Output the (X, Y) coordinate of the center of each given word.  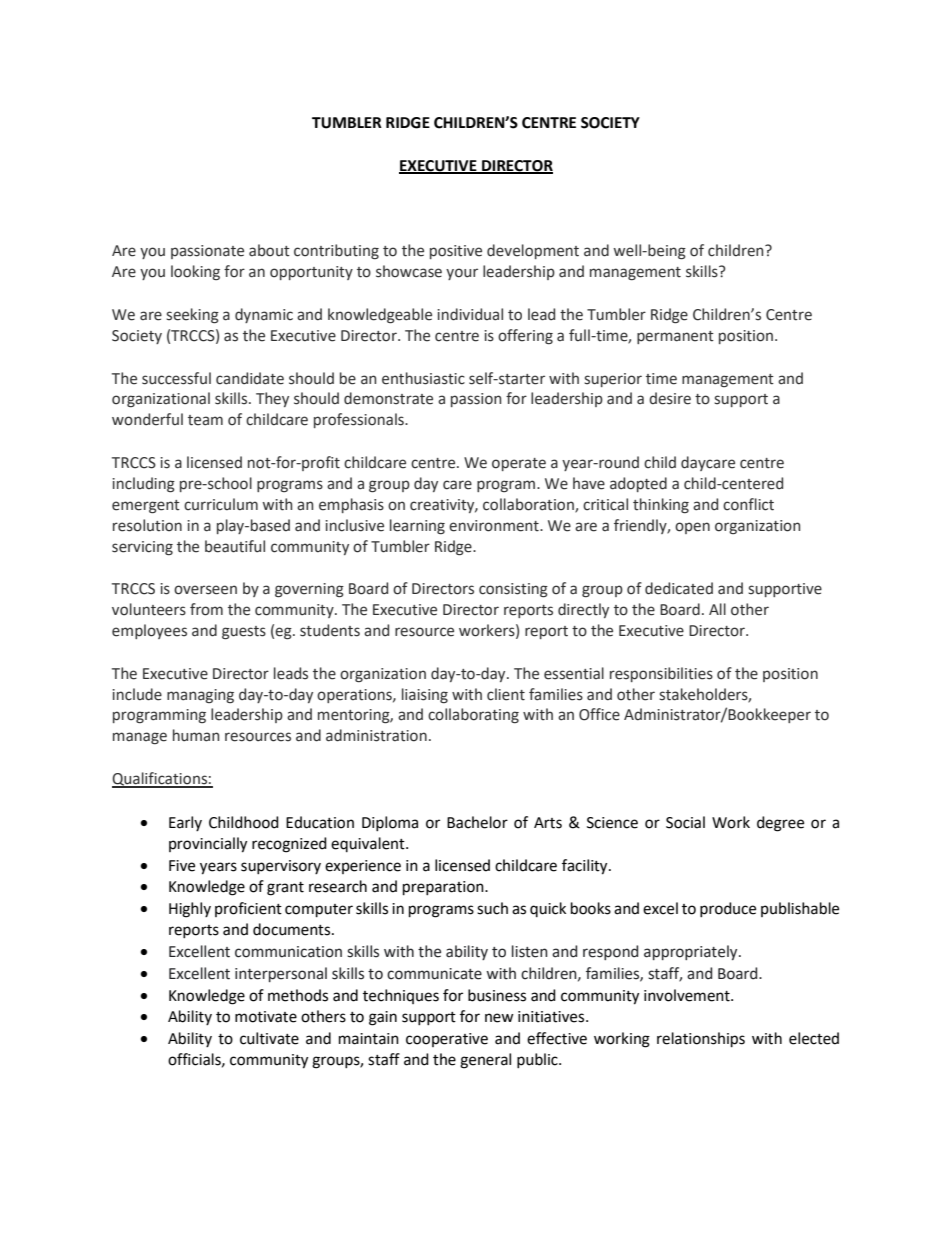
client (506, 694)
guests (244, 633)
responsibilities (661, 674)
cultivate (269, 1038)
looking (195, 272)
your (462, 274)
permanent (675, 337)
